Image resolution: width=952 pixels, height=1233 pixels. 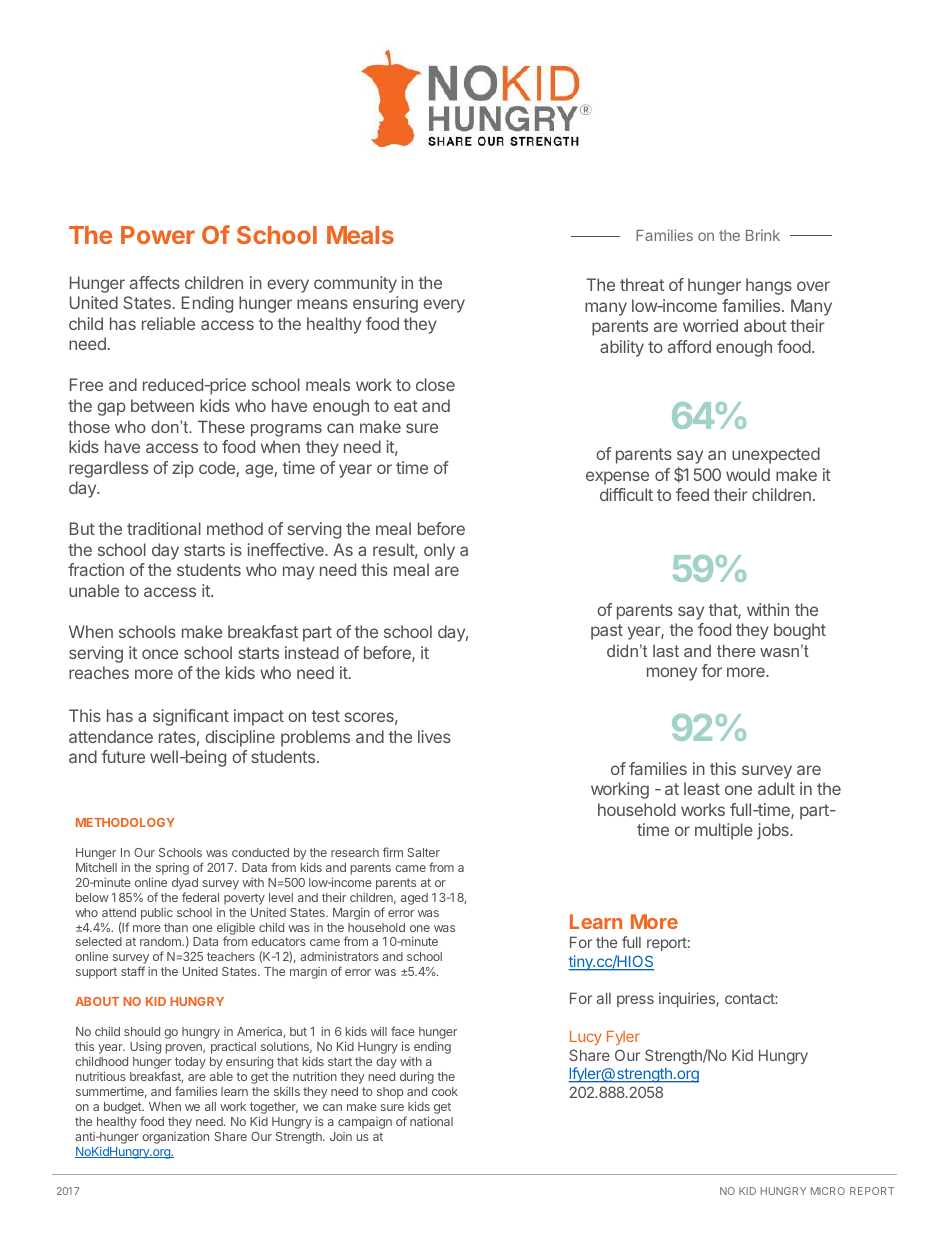 What do you see at coordinates (355, 284) in the screenshot?
I see `community` at bounding box center [355, 284].
